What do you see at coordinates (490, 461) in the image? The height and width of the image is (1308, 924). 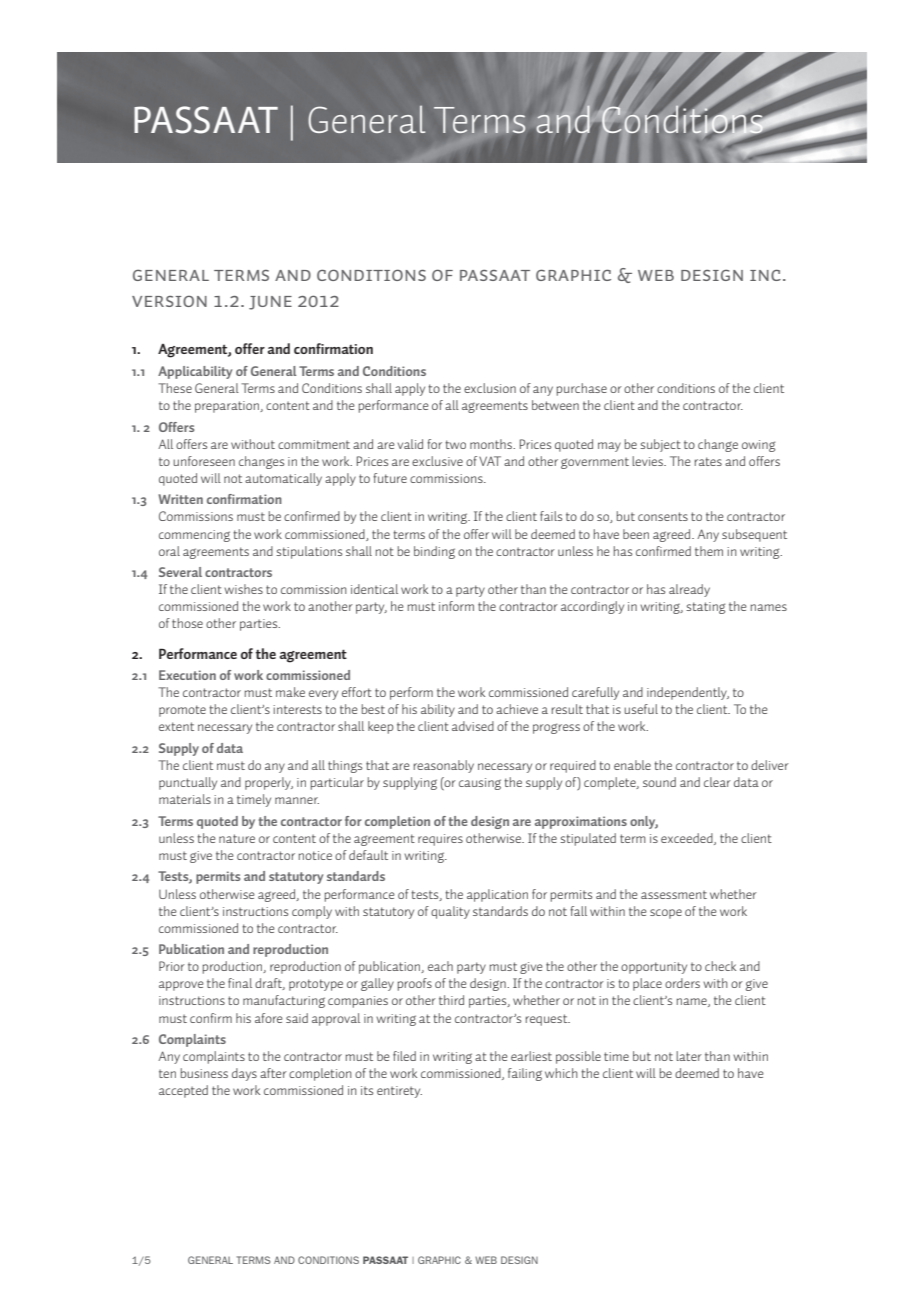 I see `VAT` at bounding box center [490, 461].
